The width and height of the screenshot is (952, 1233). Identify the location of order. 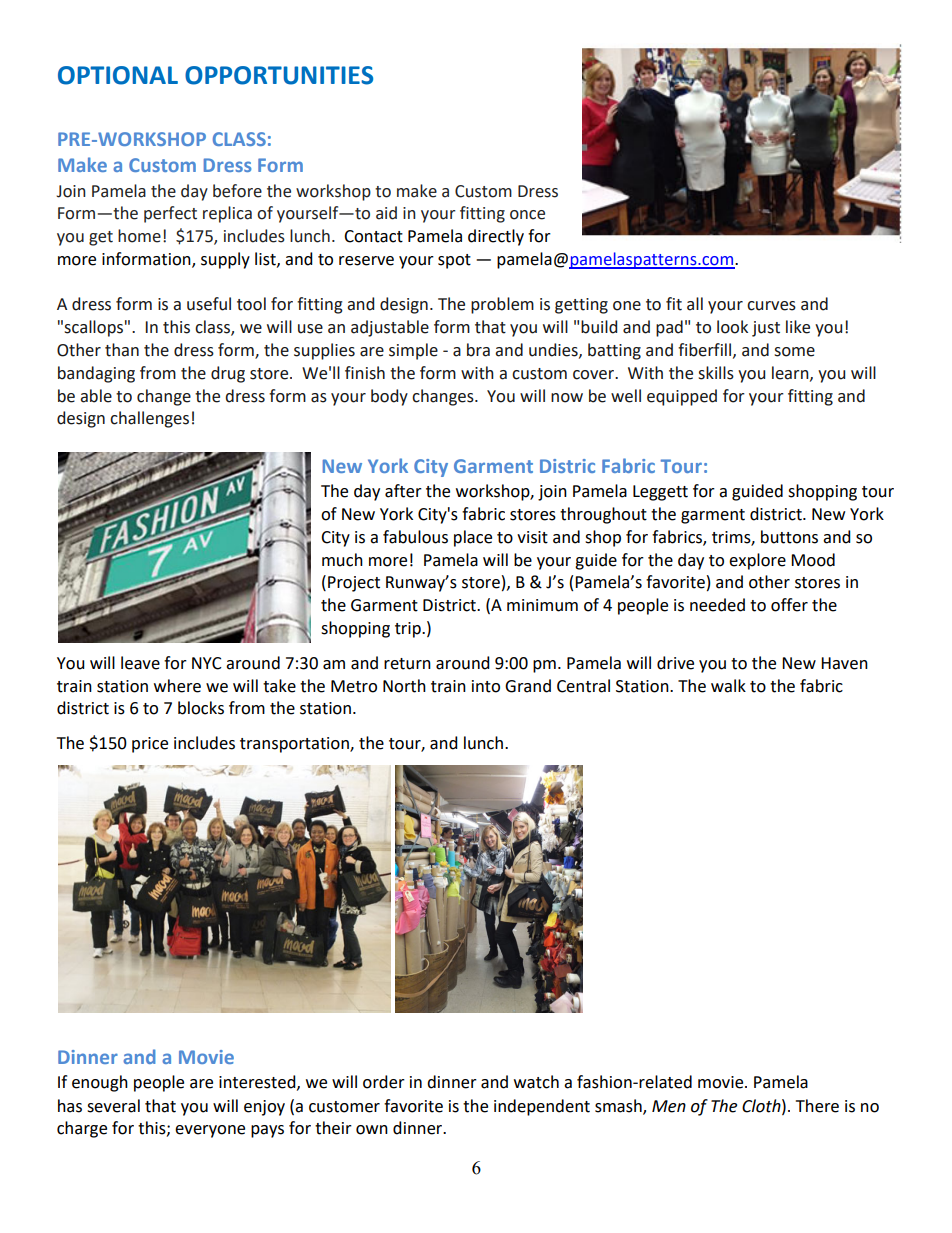
(384, 1082).
